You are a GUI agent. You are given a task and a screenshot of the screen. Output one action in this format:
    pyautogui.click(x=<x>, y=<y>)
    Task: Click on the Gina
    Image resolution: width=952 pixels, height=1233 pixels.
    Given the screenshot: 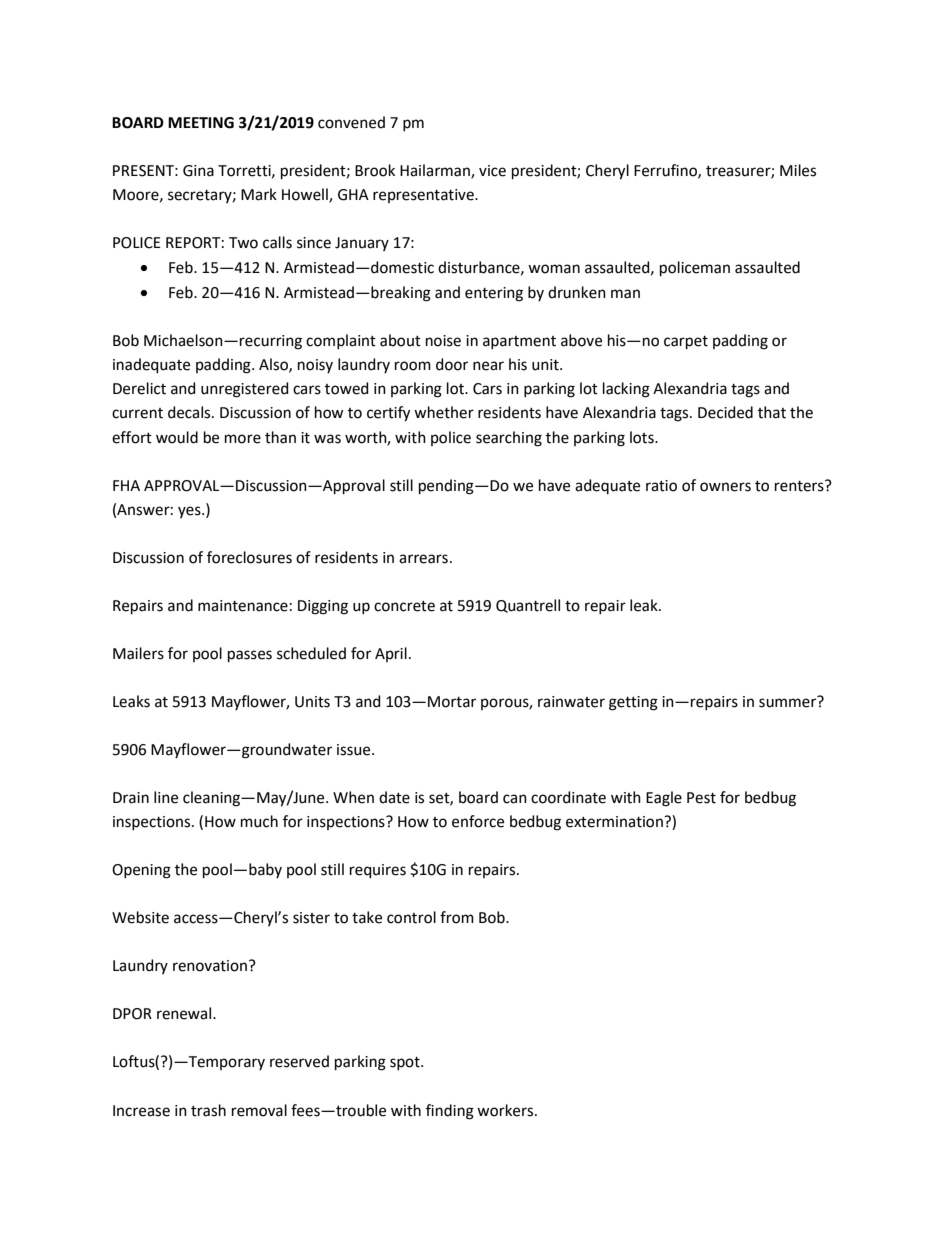 What is the action you would take?
    pyautogui.click(x=198, y=171)
